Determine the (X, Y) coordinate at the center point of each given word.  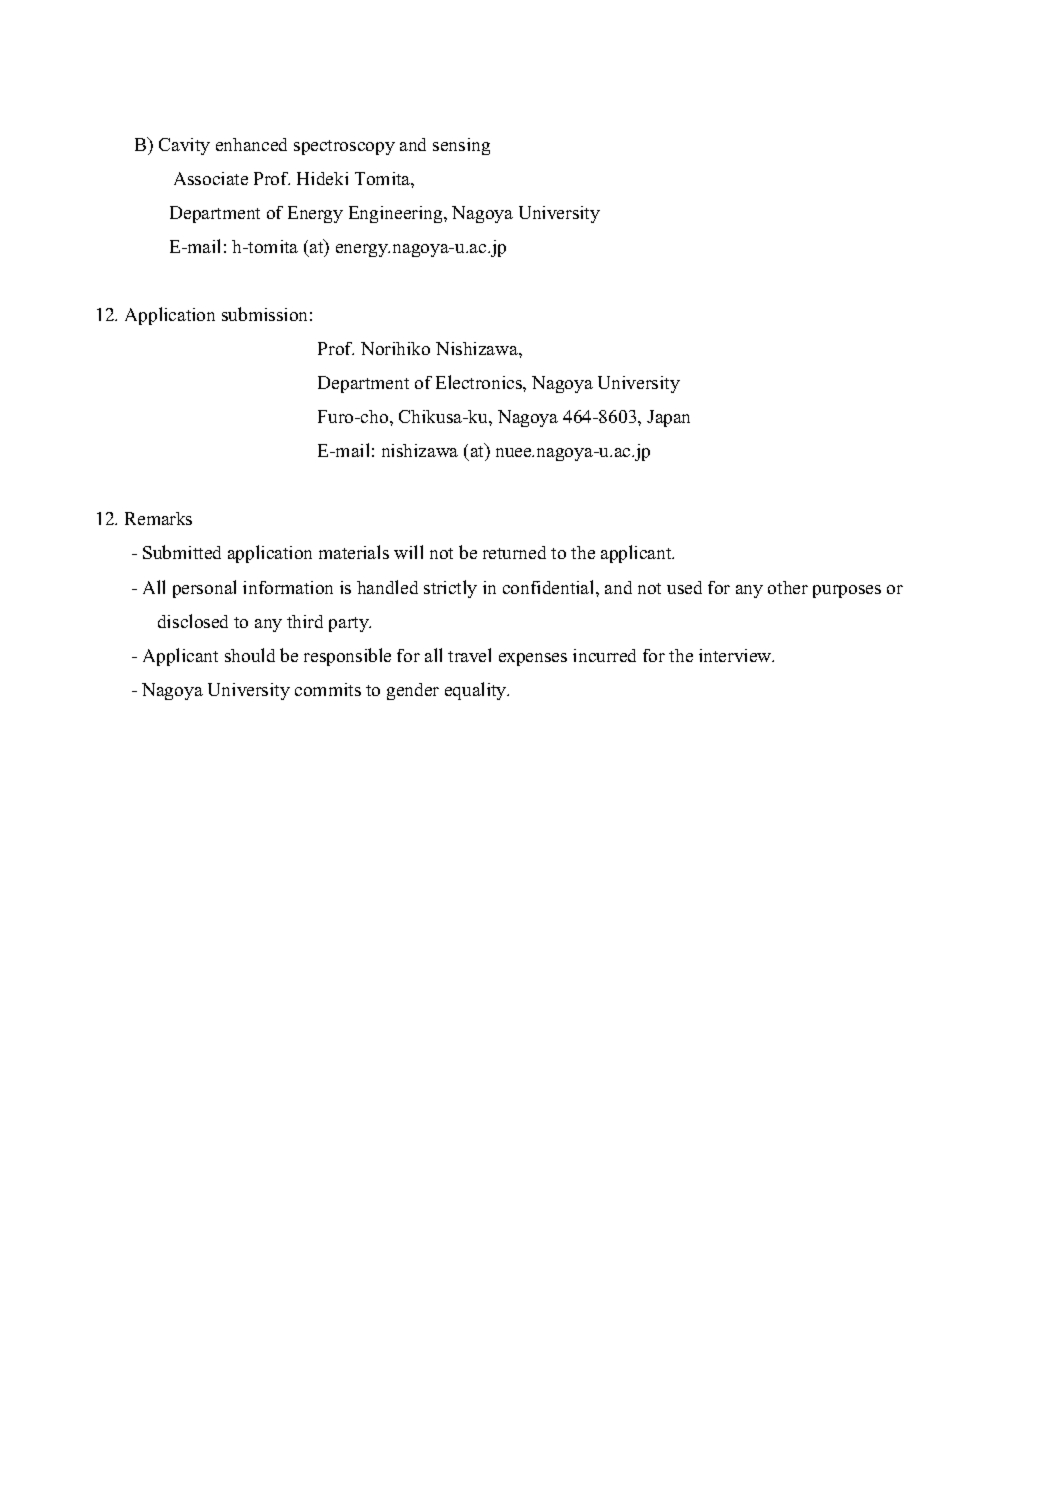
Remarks (158, 518)
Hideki (322, 178)
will (408, 552)
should (250, 655)
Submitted (182, 552)
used (684, 587)
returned (514, 552)
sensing (461, 146)
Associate (211, 178)
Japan (668, 418)
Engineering (397, 214)
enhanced (251, 144)
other (788, 587)
